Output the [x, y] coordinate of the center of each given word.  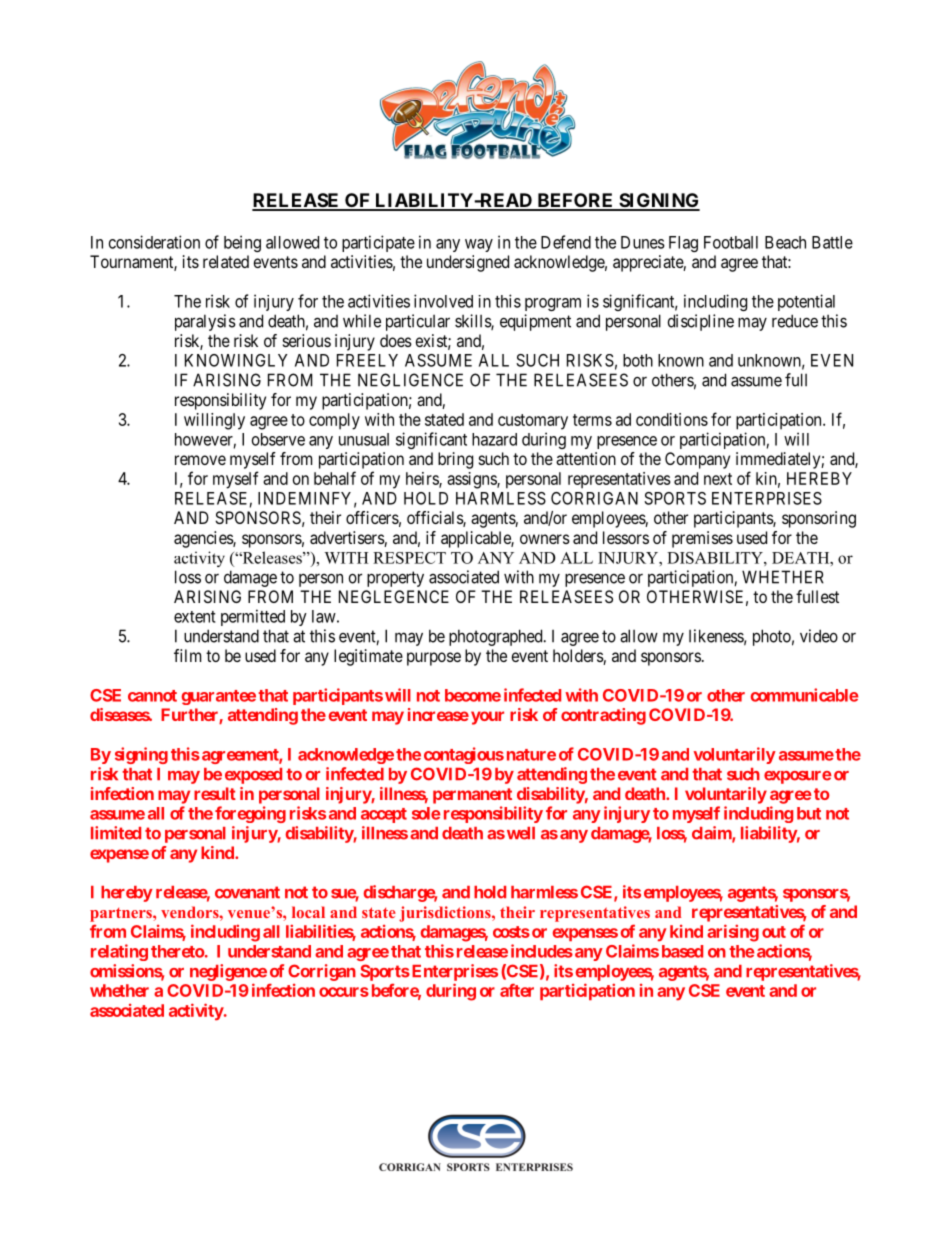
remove [200, 460]
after [517, 990]
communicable [804, 695]
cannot [152, 696]
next [718, 479]
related [226, 261]
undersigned [468, 263]
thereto [178, 951]
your [487, 718]
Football [731, 242]
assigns [472, 480]
